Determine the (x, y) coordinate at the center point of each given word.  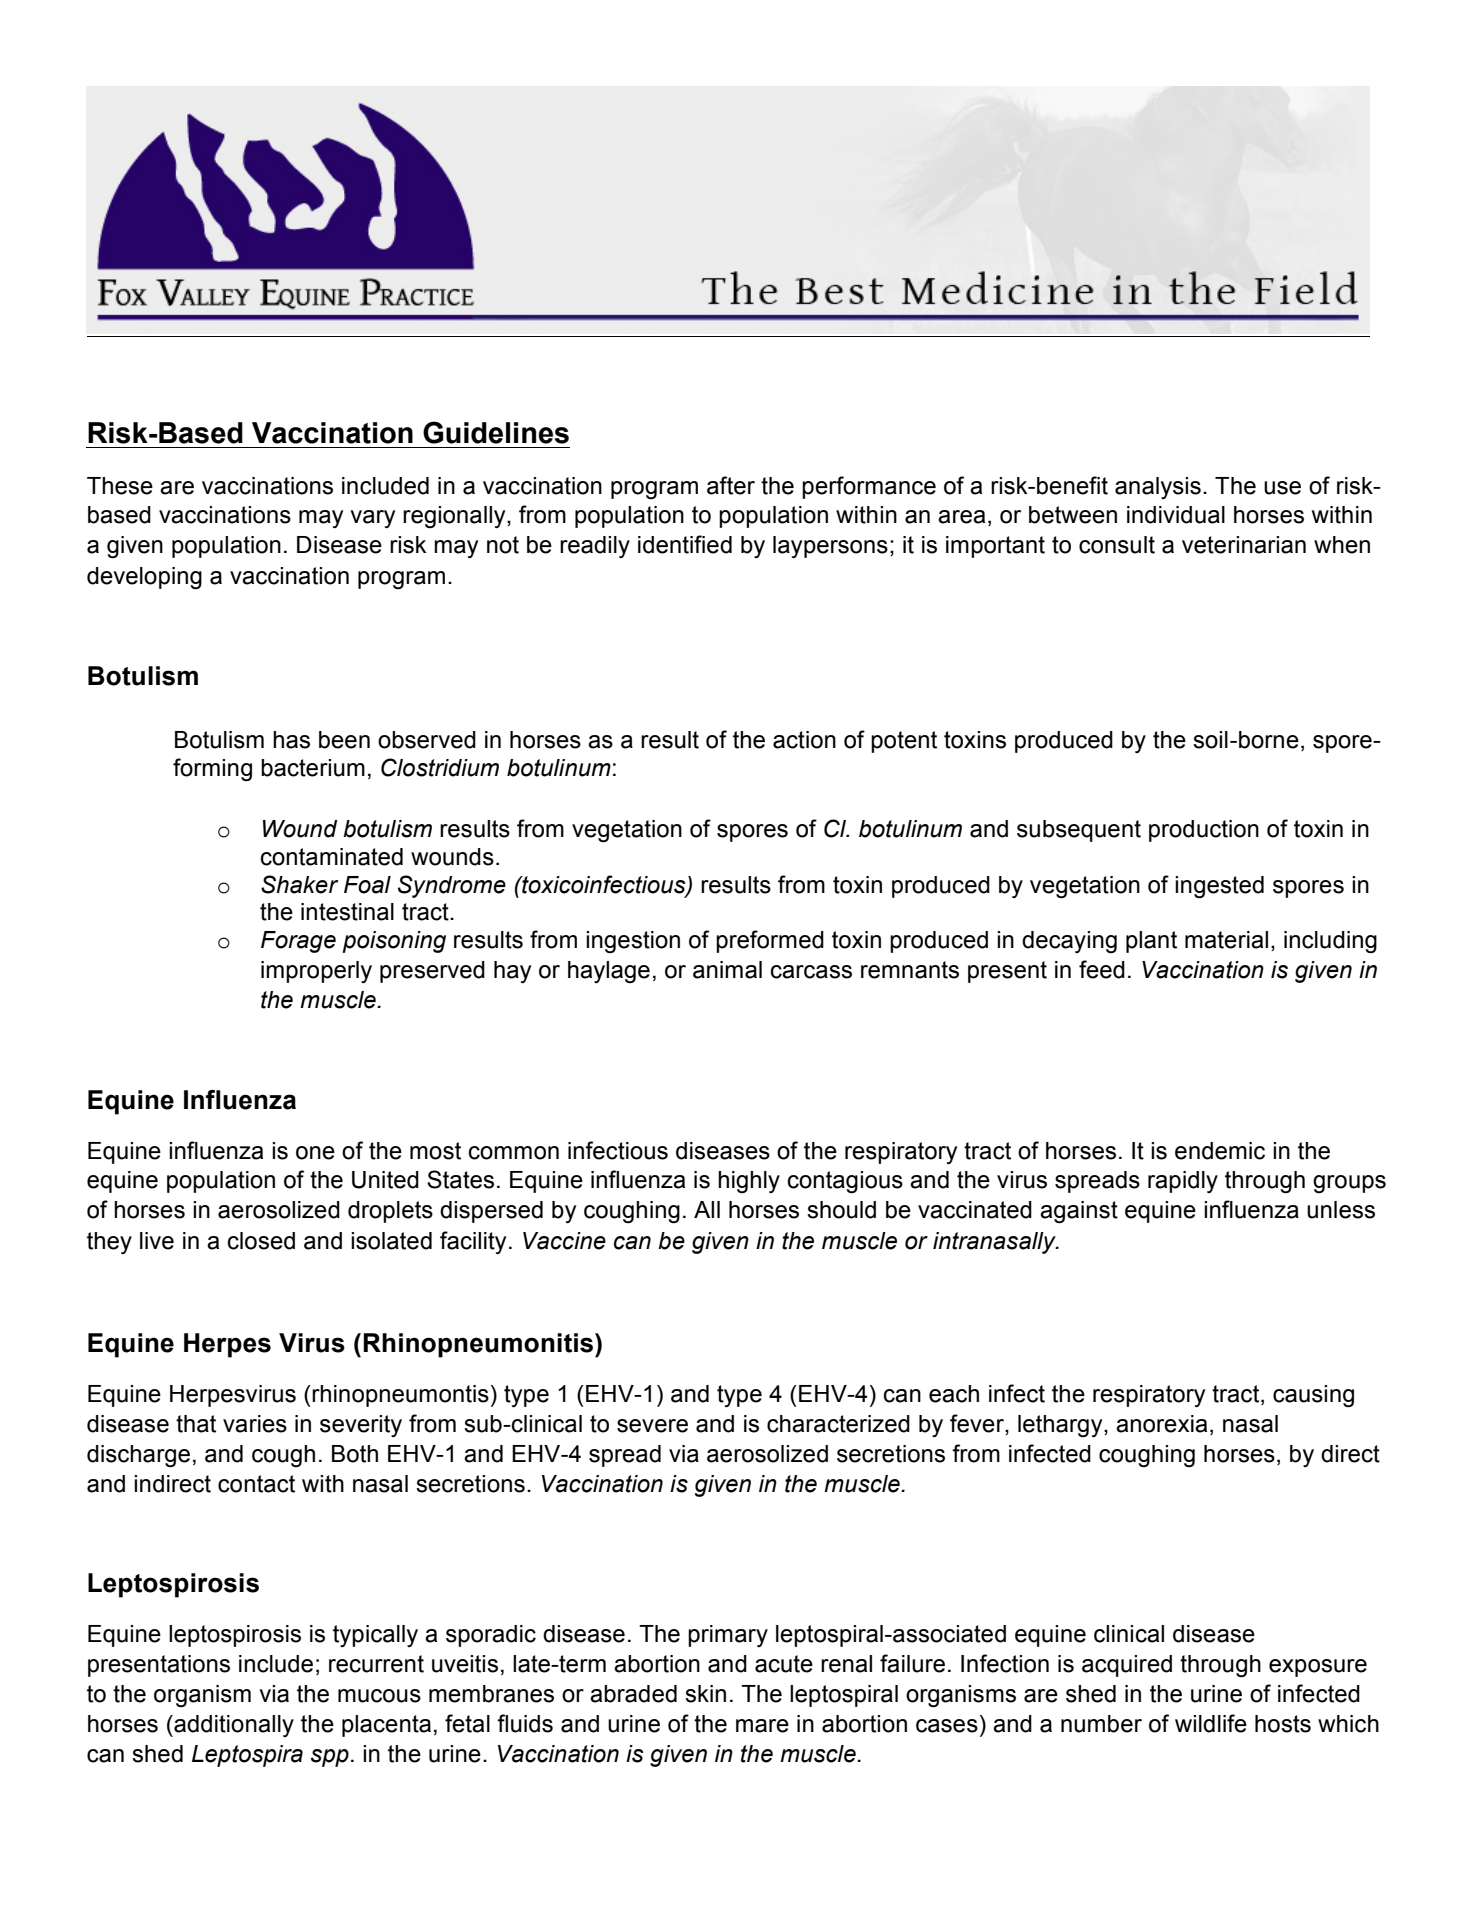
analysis (1158, 488)
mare (762, 1726)
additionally (233, 1726)
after (731, 485)
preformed (770, 941)
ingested (1219, 887)
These (120, 486)
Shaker (299, 884)
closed (261, 1241)
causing (1313, 1396)
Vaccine (564, 1241)
